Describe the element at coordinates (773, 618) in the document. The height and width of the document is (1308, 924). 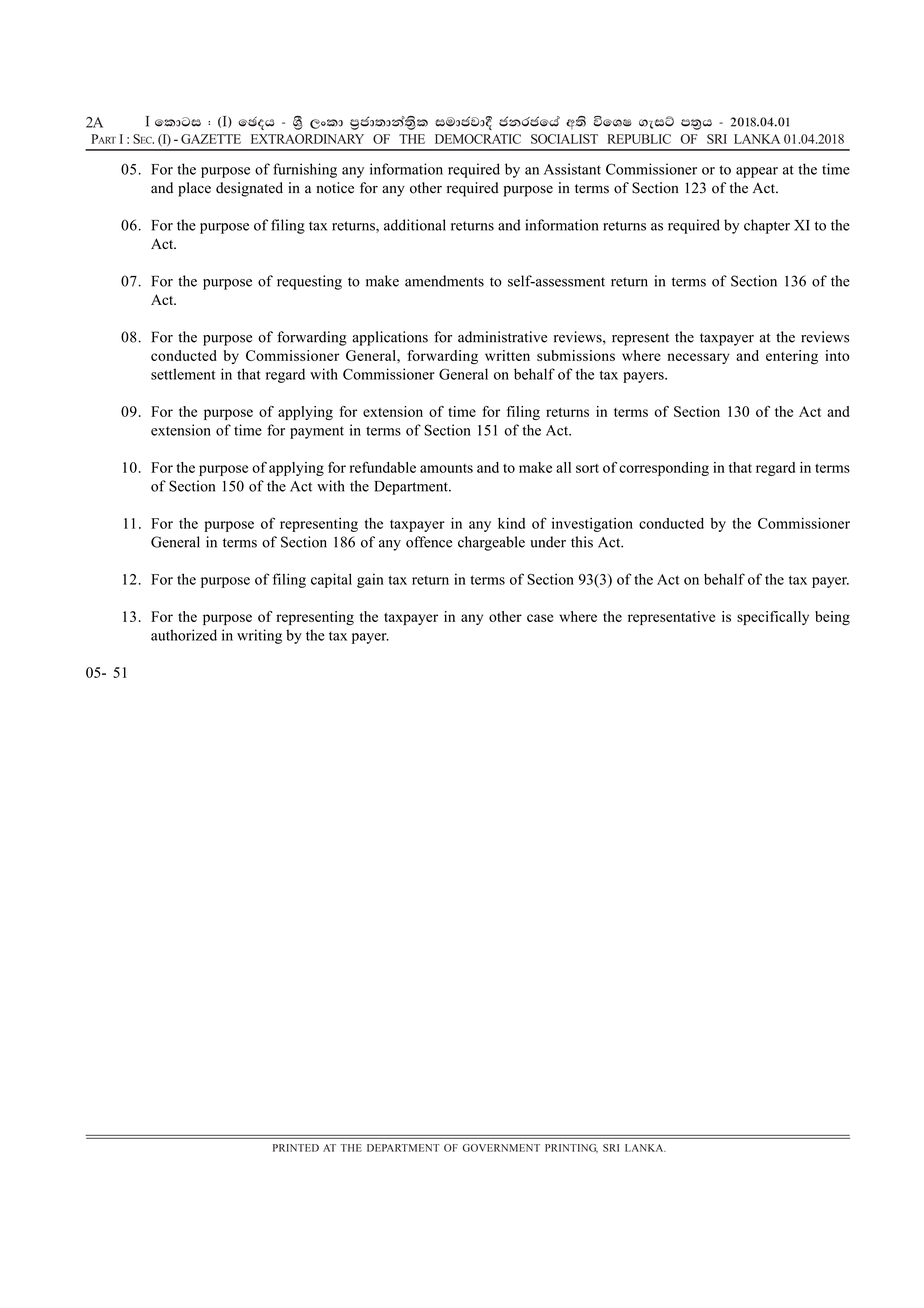
I see `specifically` at that location.
